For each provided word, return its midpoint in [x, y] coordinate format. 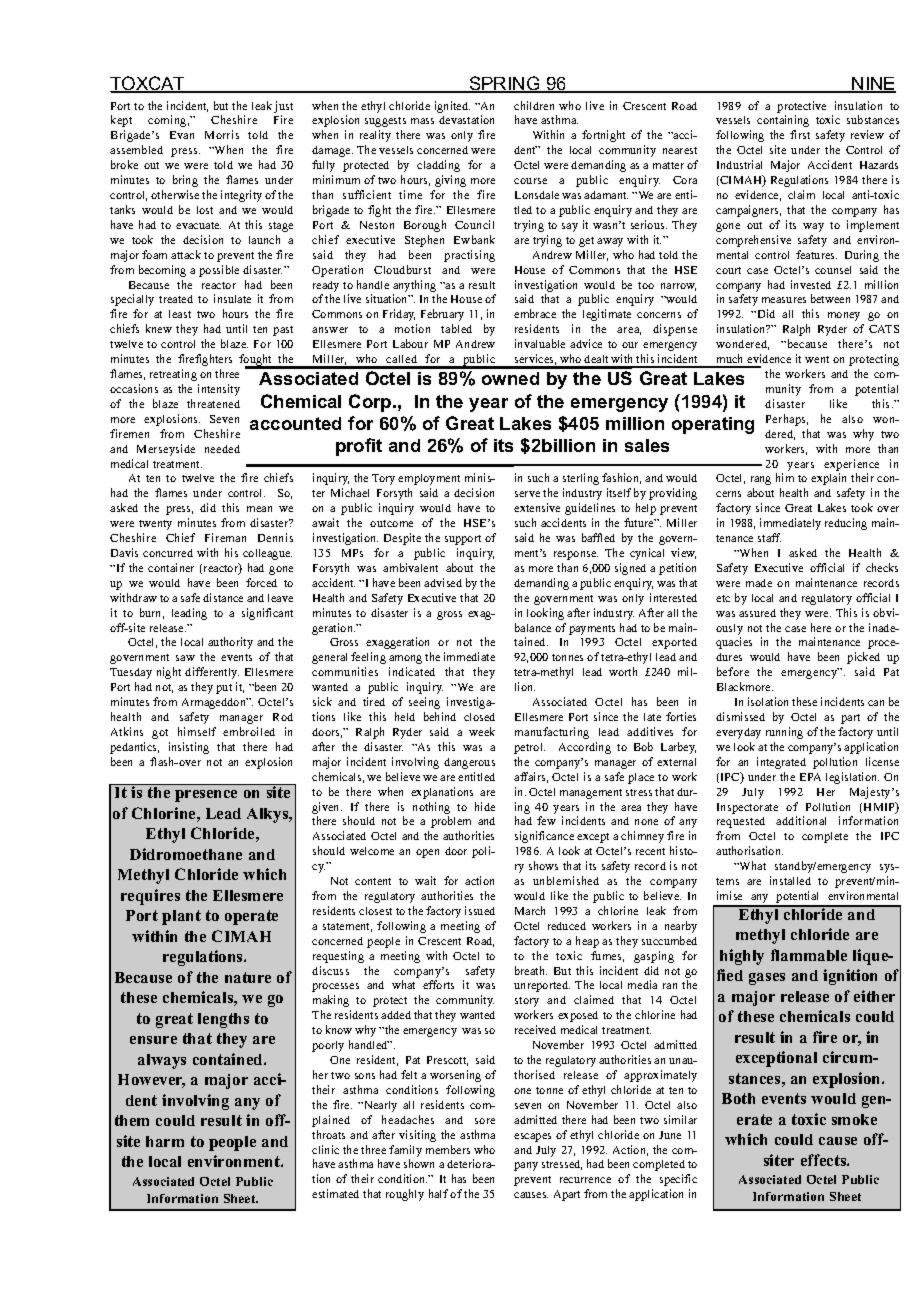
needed [222, 449]
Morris [222, 134]
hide [485, 806]
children [534, 105]
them [132, 1120]
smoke [854, 1119]
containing [783, 121]
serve [527, 494]
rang [761, 480]
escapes [532, 1137]
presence [206, 796]
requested [741, 822]
